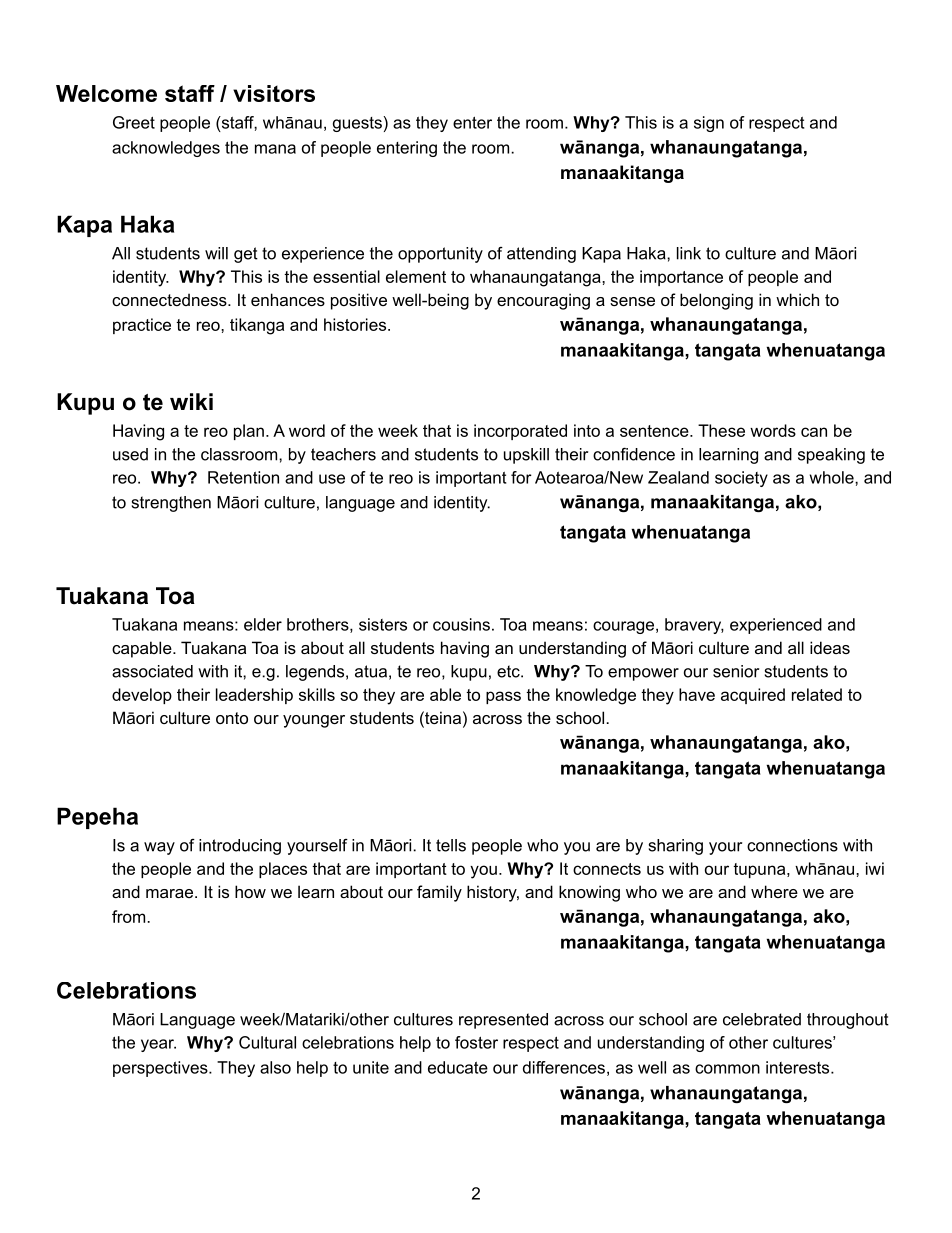  What do you see at coordinates (232, 718) in the image?
I see `onto` at bounding box center [232, 718].
